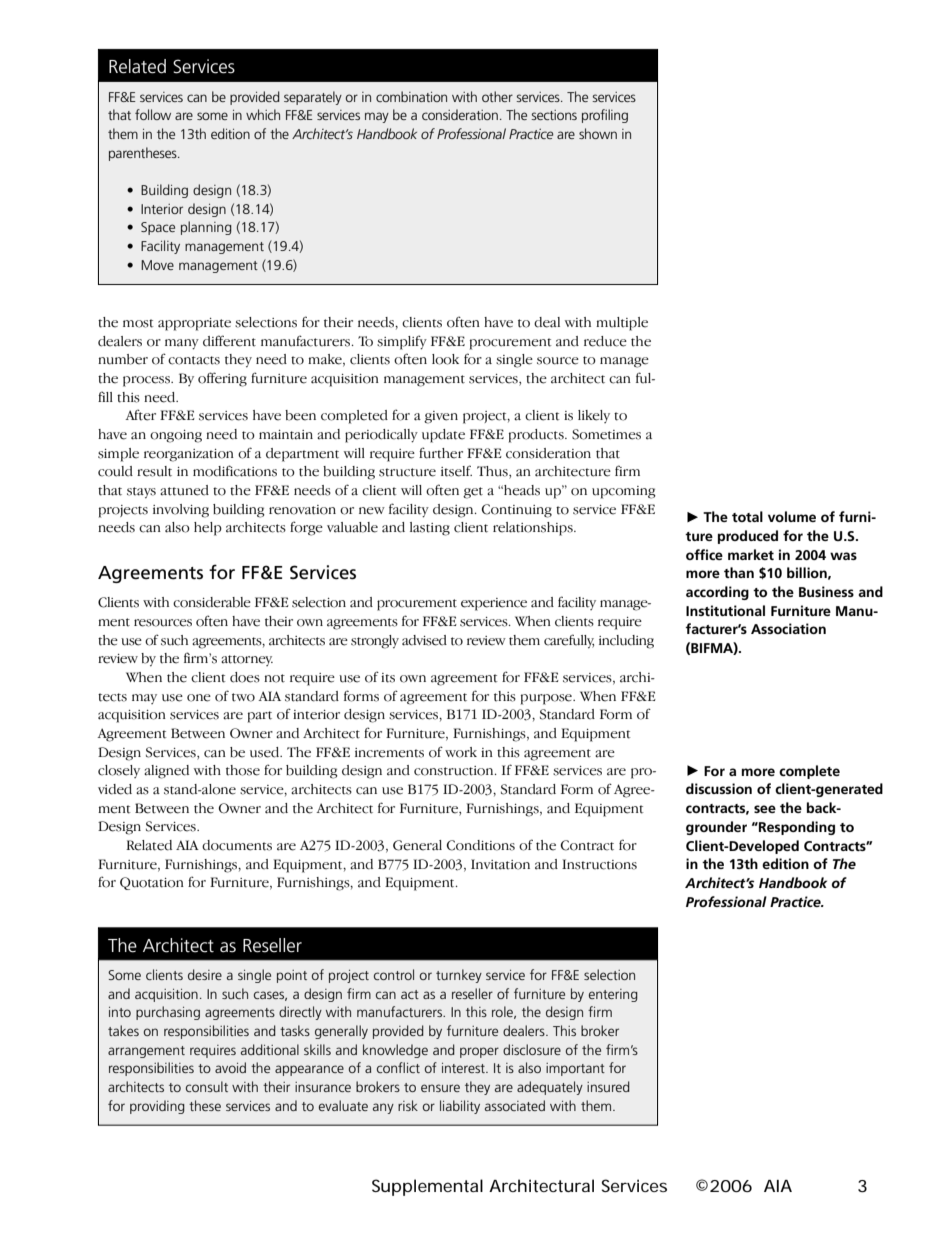  Describe the element at coordinates (725, 610) in the image. I see `Institutional` at that location.
